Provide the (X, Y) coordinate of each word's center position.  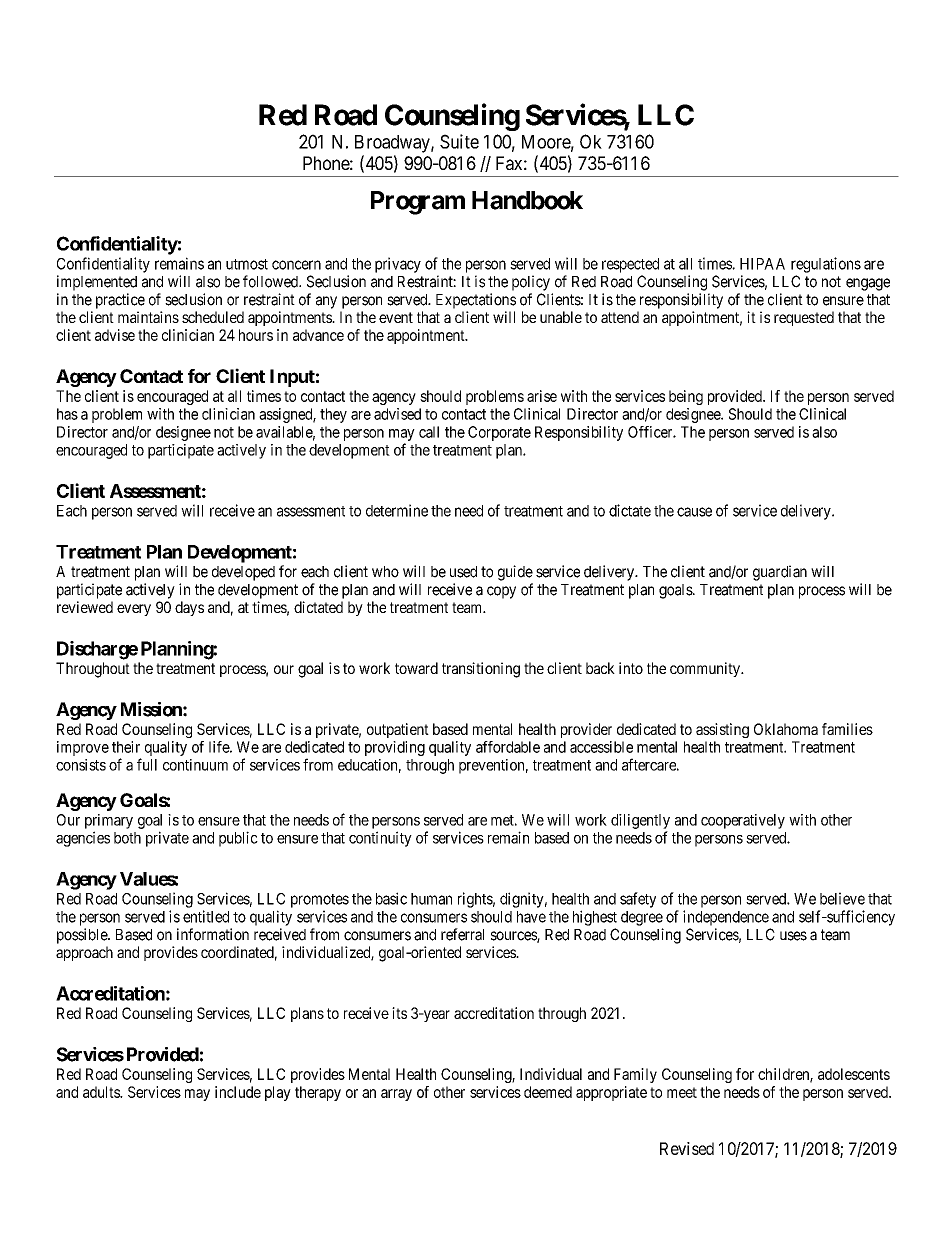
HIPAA (762, 264)
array (396, 1095)
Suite (459, 141)
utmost (247, 264)
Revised (687, 1148)
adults (102, 1092)
